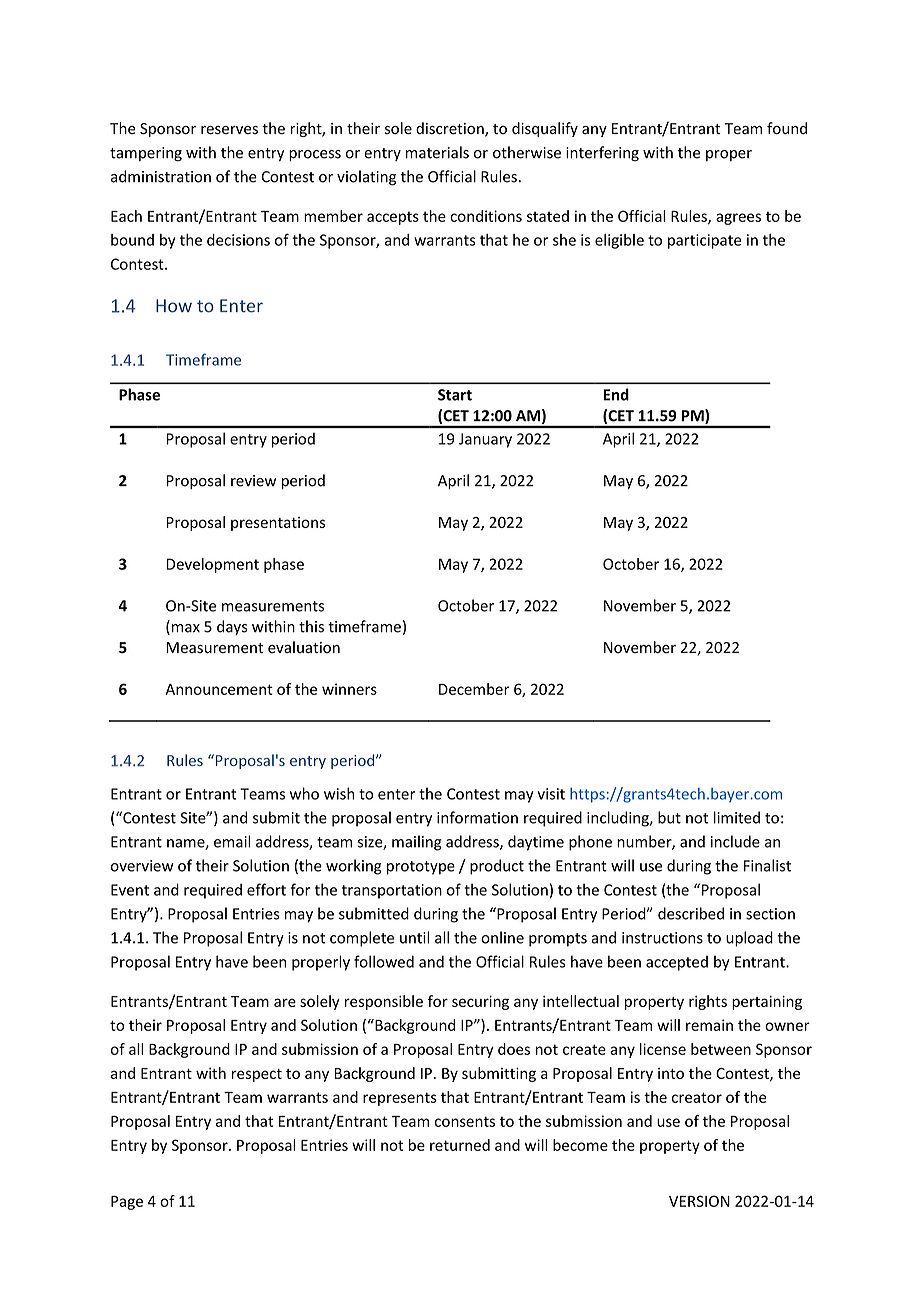  I want to click on returned, so click(460, 1145).
